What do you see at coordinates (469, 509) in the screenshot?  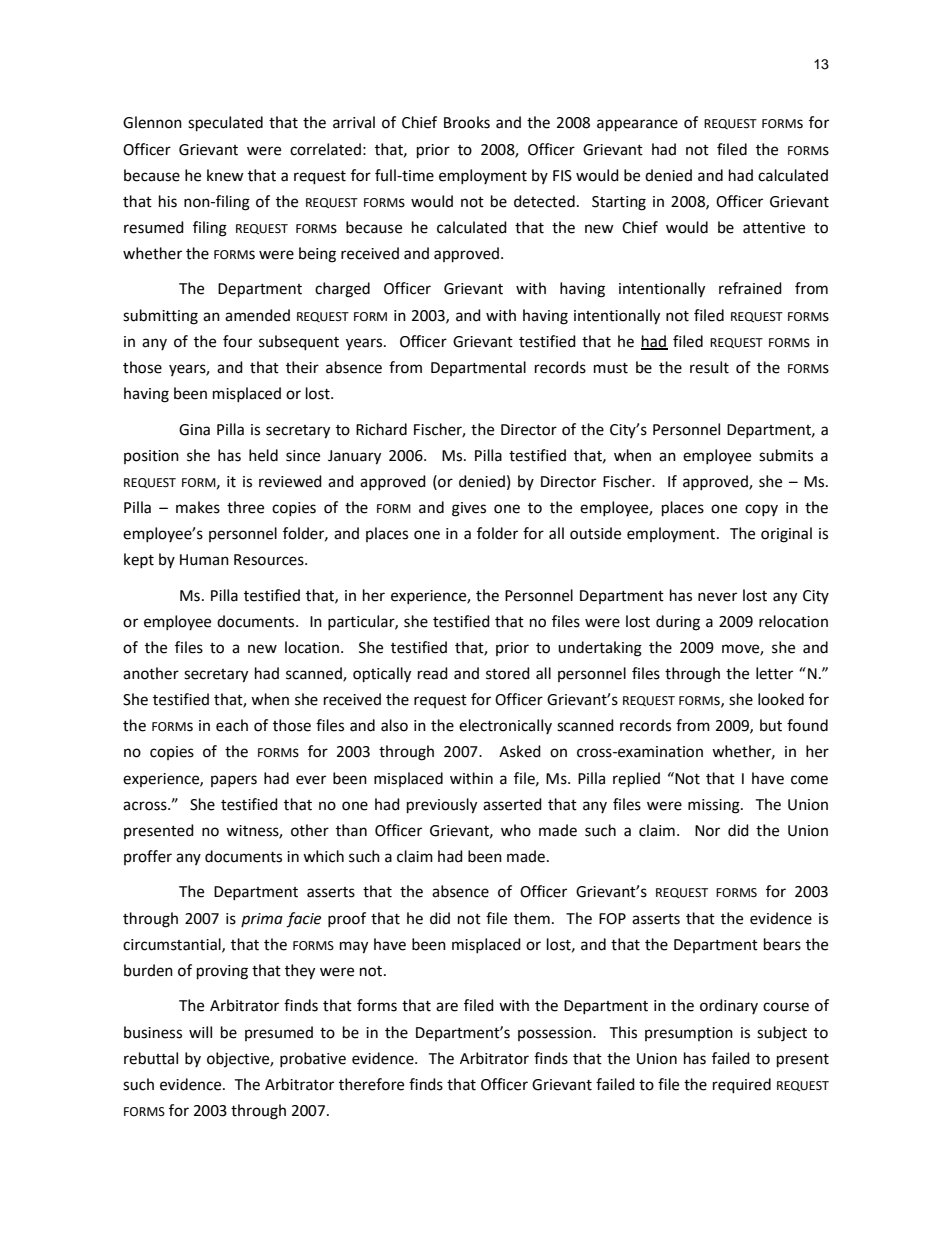 I see `gives` at bounding box center [469, 509].
